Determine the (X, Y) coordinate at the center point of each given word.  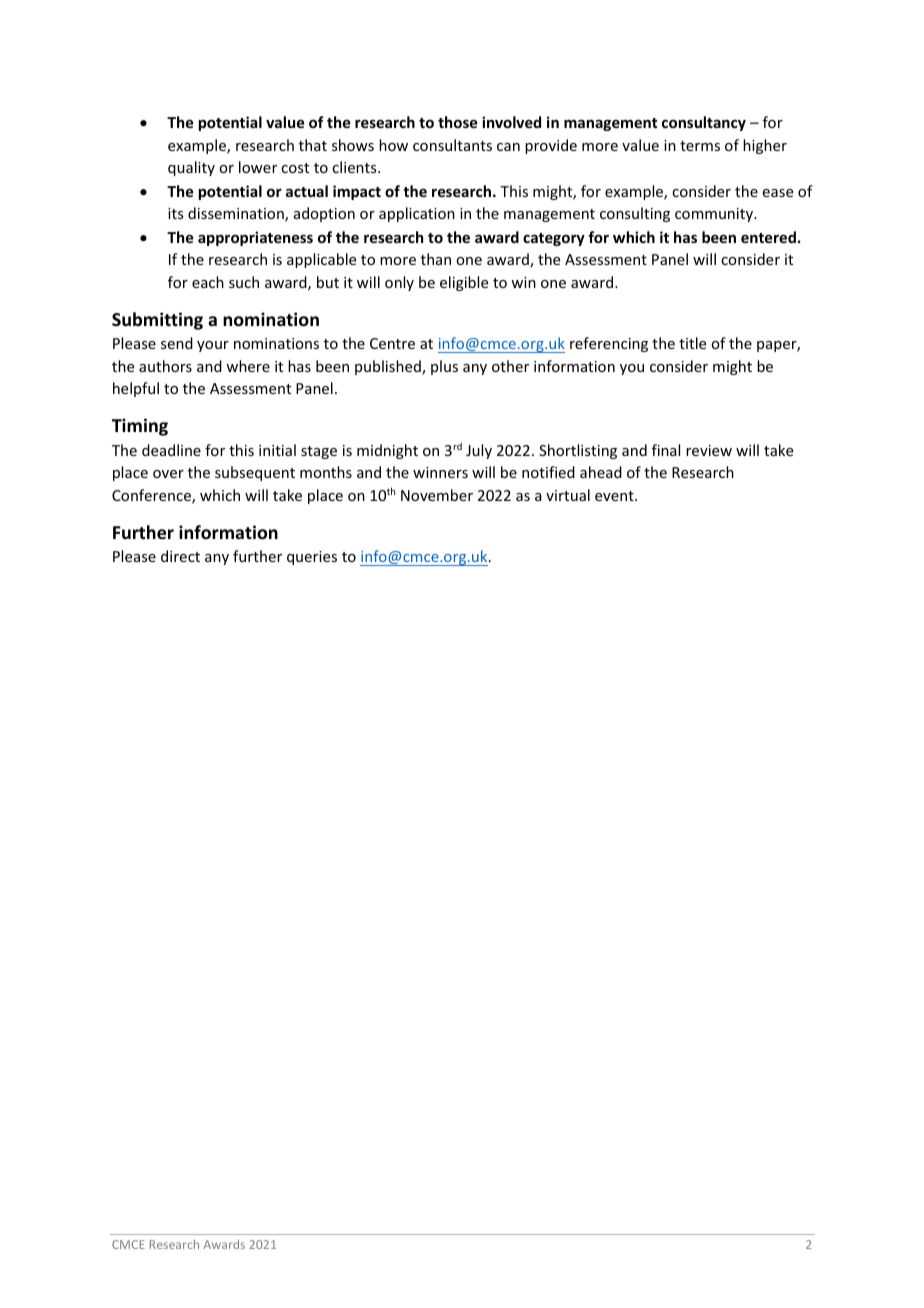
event (615, 496)
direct (180, 556)
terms (700, 146)
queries (312, 558)
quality (191, 168)
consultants (452, 145)
